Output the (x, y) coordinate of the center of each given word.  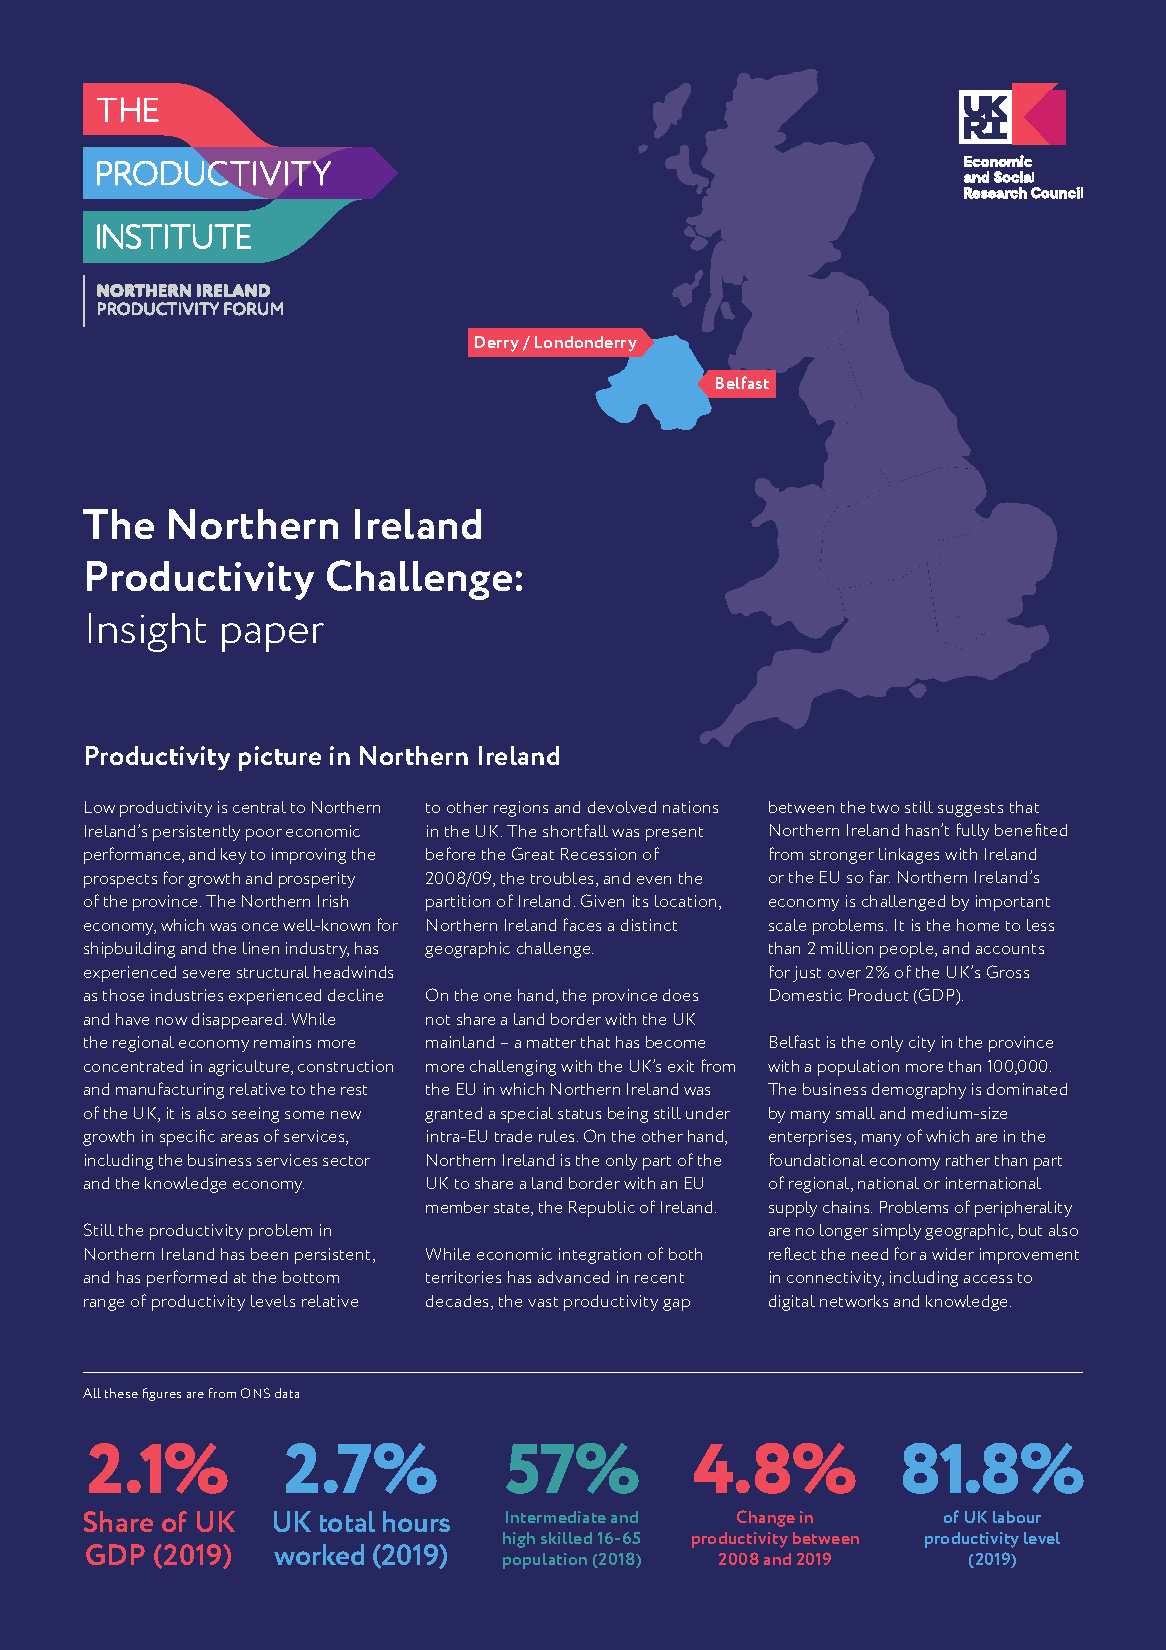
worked (319, 1554)
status (579, 1114)
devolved (622, 807)
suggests (970, 810)
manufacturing (170, 1090)
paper (273, 637)
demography (919, 1091)
